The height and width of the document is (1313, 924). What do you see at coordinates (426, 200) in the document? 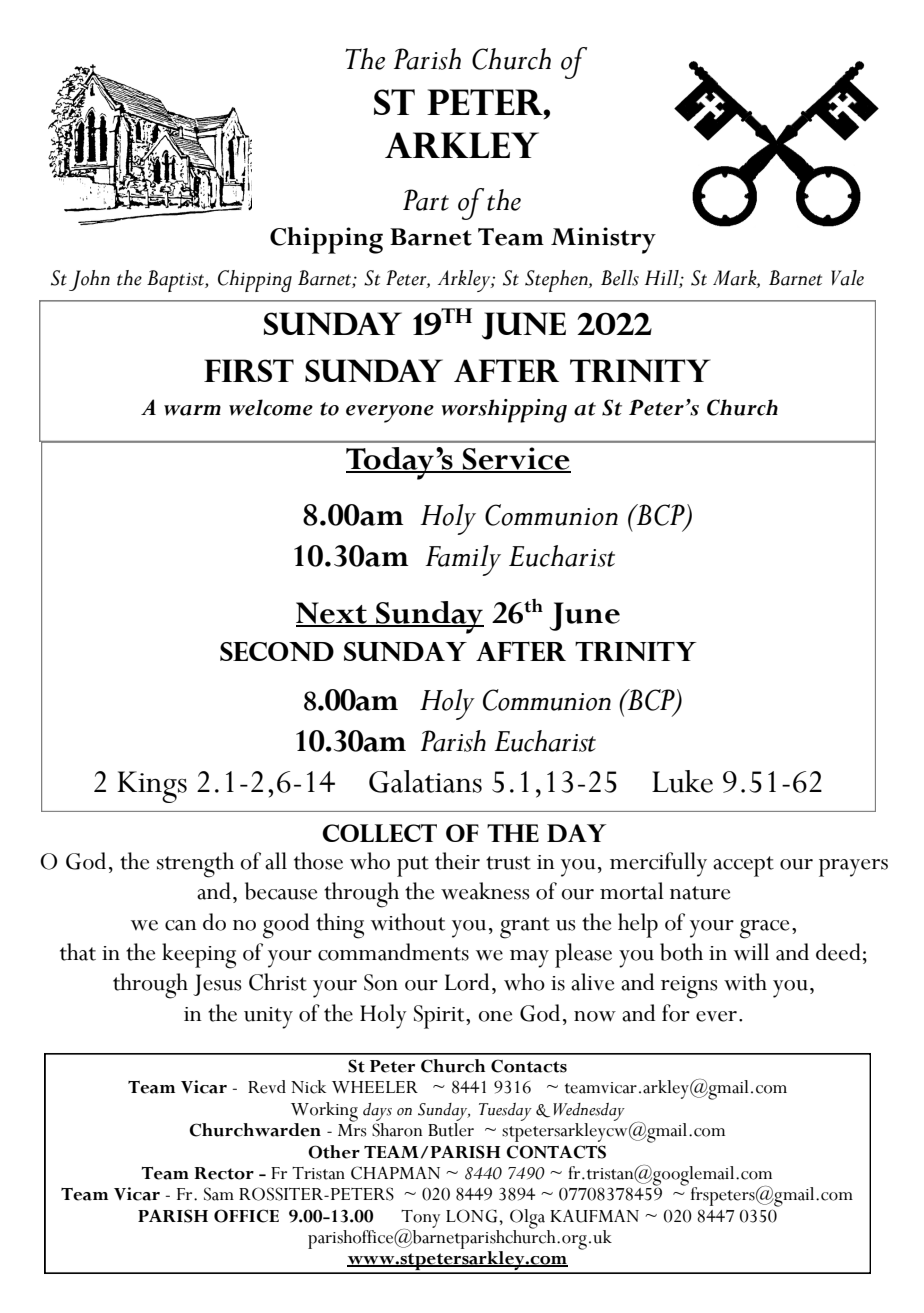
I see `Part` at bounding box center [426, 200].
